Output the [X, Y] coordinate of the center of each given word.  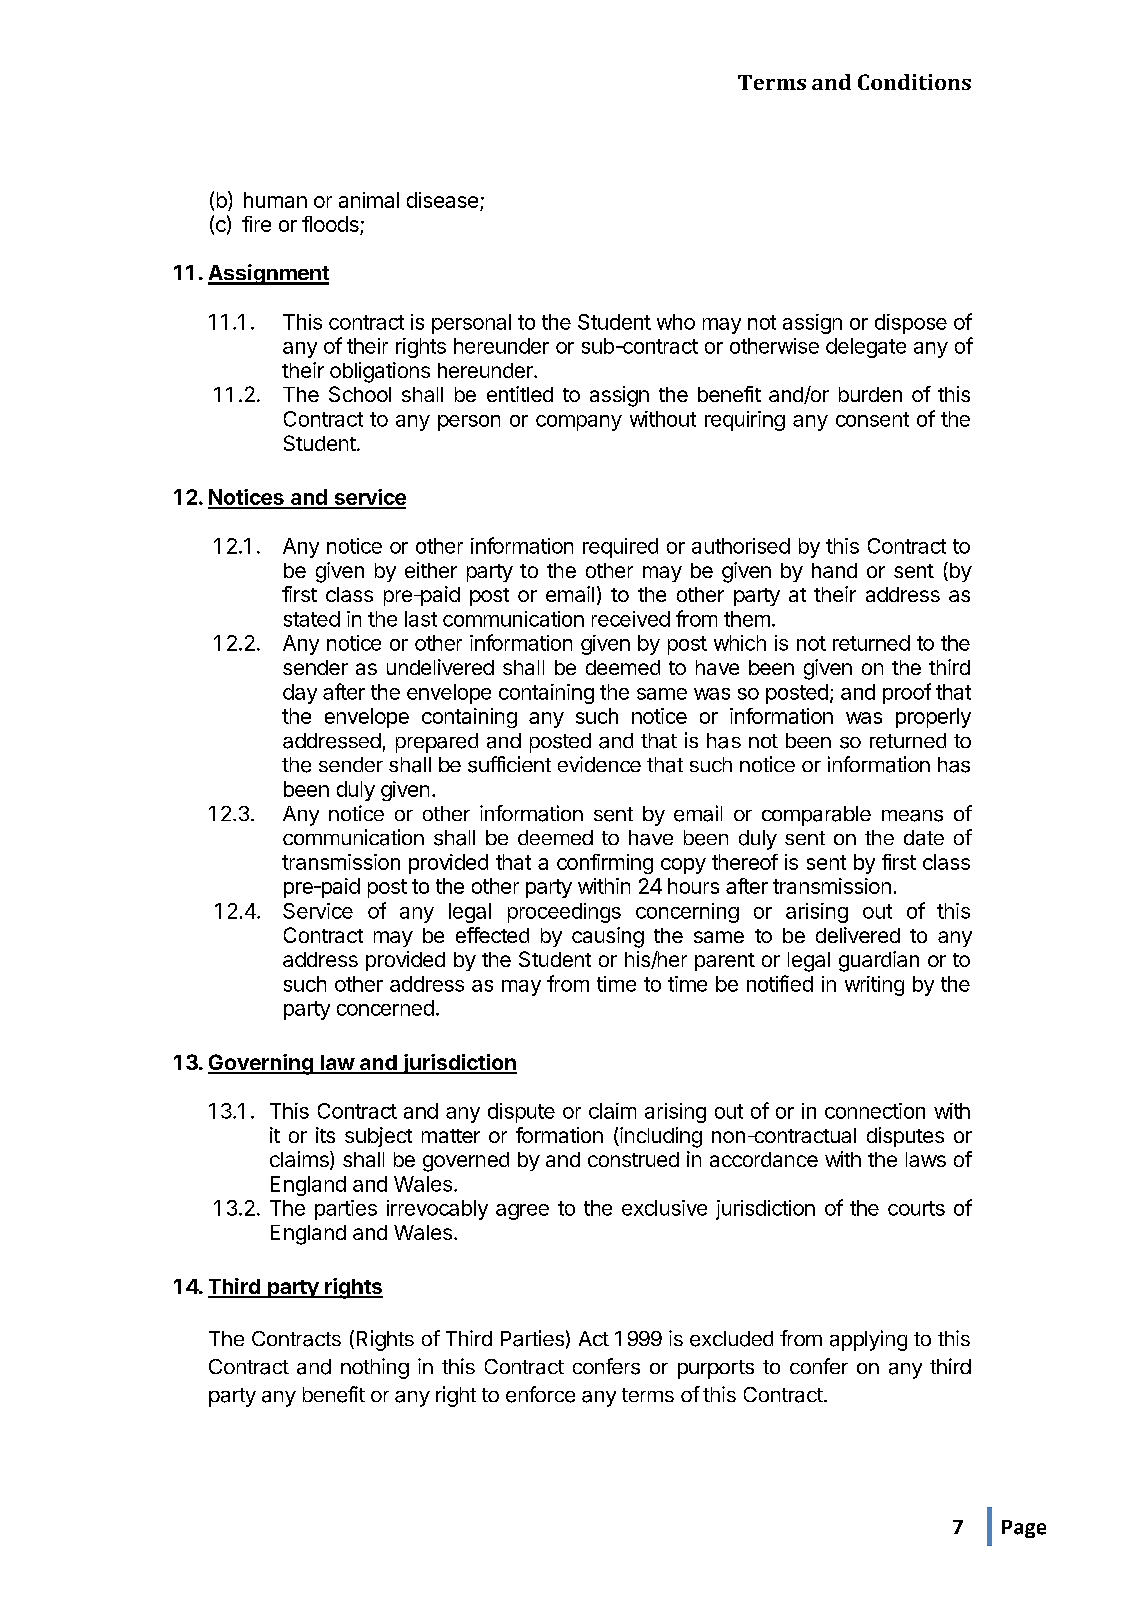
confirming [605, 864]
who [676, 322]
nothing [375, 1368]
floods [331, 225]
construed [633, 1159]
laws [926, 1159]
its [325, 1135]
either [431, 570]
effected [492, 935]
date [924, 838]
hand [834, 570]
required [620, 548]
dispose [911, 324]
